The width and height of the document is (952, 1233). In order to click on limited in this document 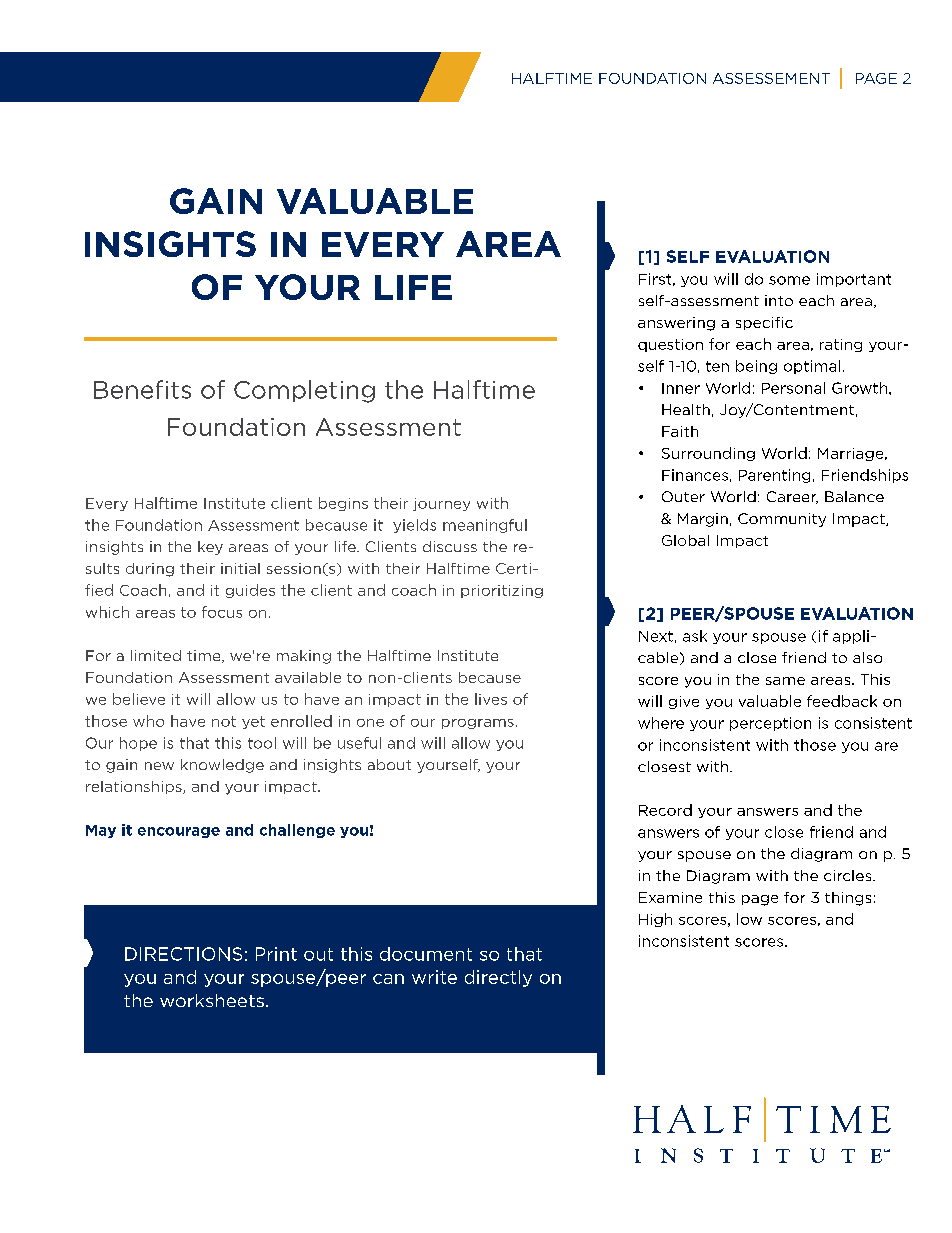, I will do `click(156, 655)`.
